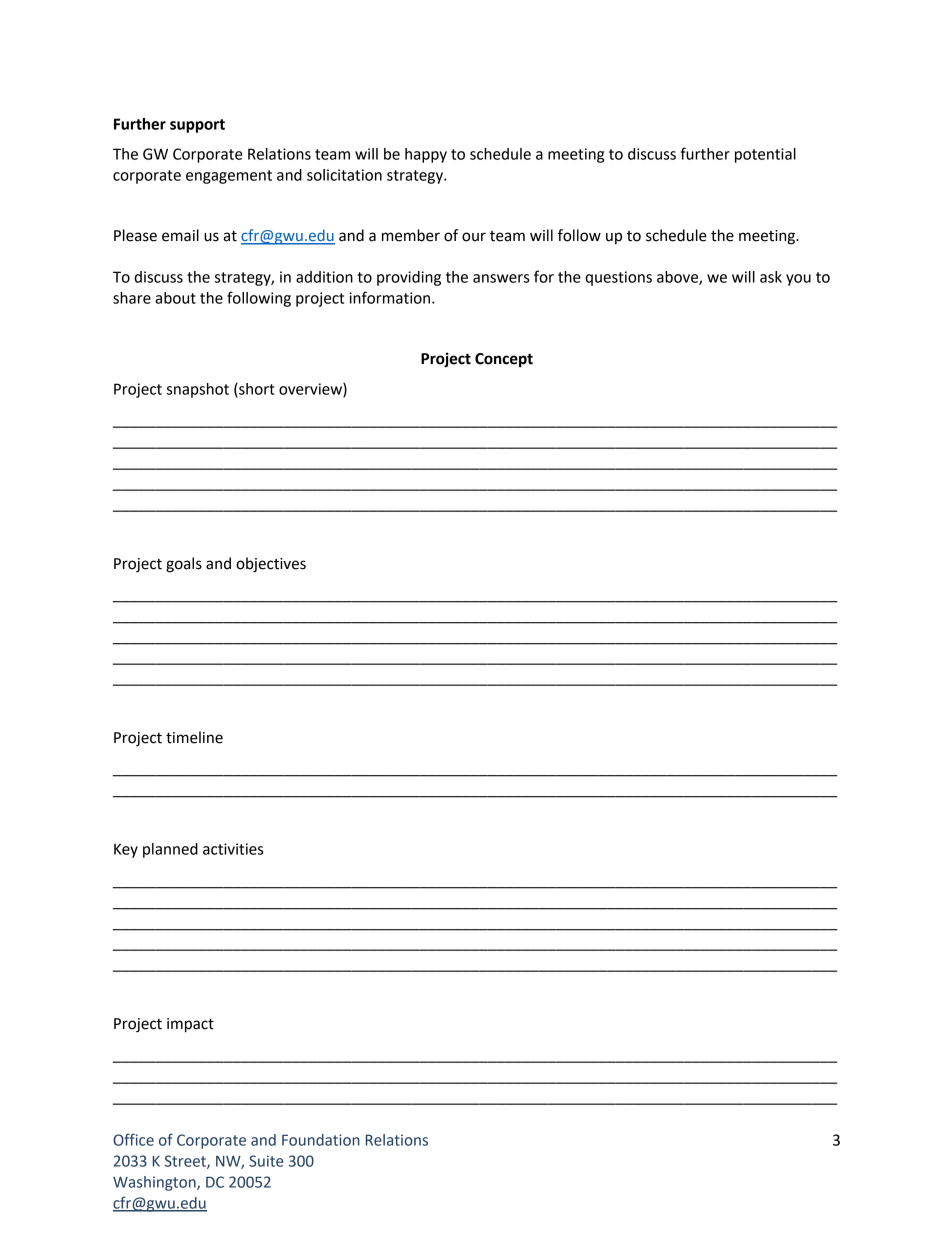 This screenshot has height=1233, width=952. Describe the element at coordinates (170, 850) in the screenshot. I see `planned` at that location.
